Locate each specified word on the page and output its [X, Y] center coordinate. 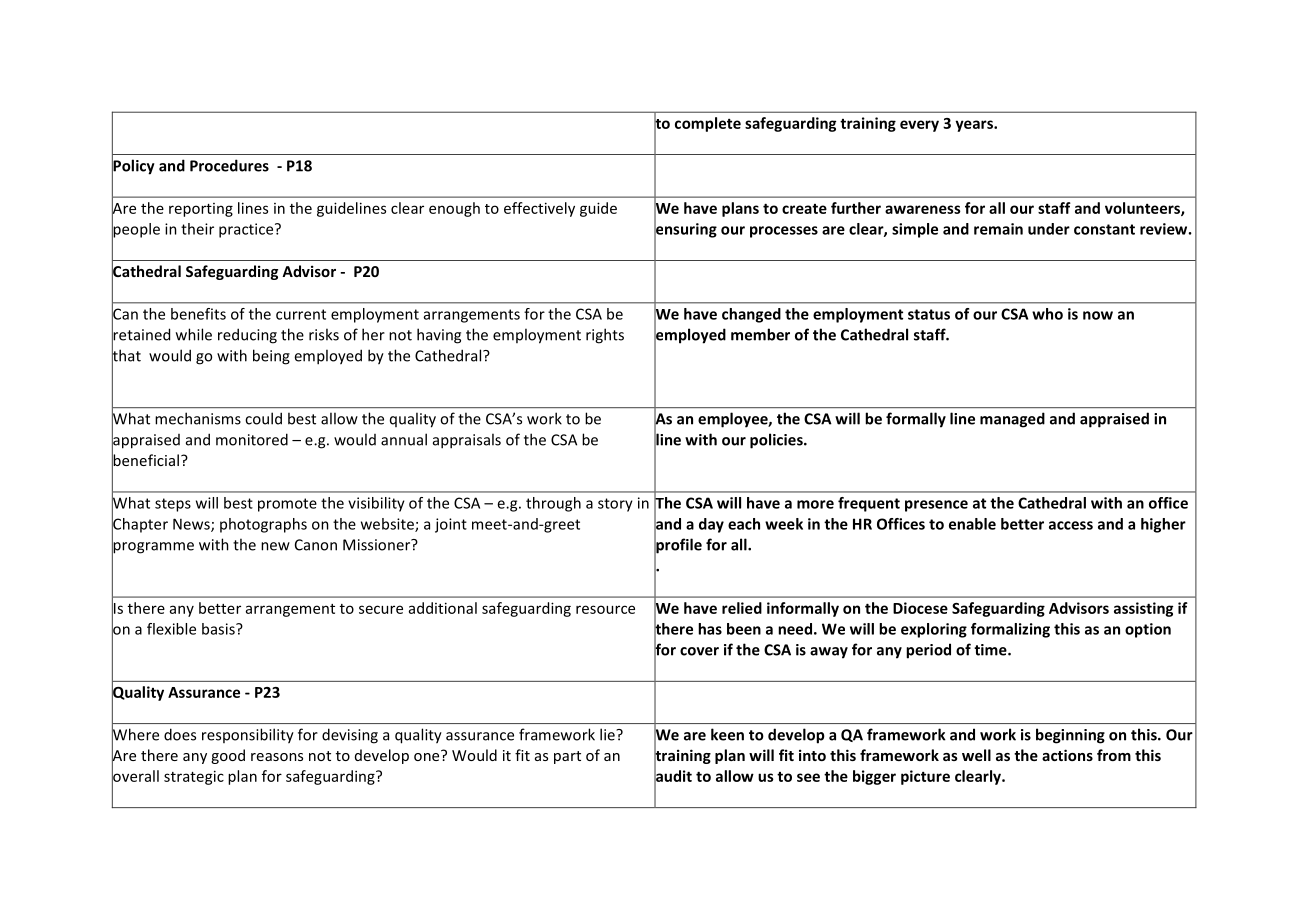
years [975, 126]
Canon [316, 545]
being [271, 357]
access [1071, 525]
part [567, 757]
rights [605, 336]
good [228, 756]
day [711, 525]
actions [1067, 755]
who [1047, 314]
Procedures [229, 165]
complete [708, 124]
